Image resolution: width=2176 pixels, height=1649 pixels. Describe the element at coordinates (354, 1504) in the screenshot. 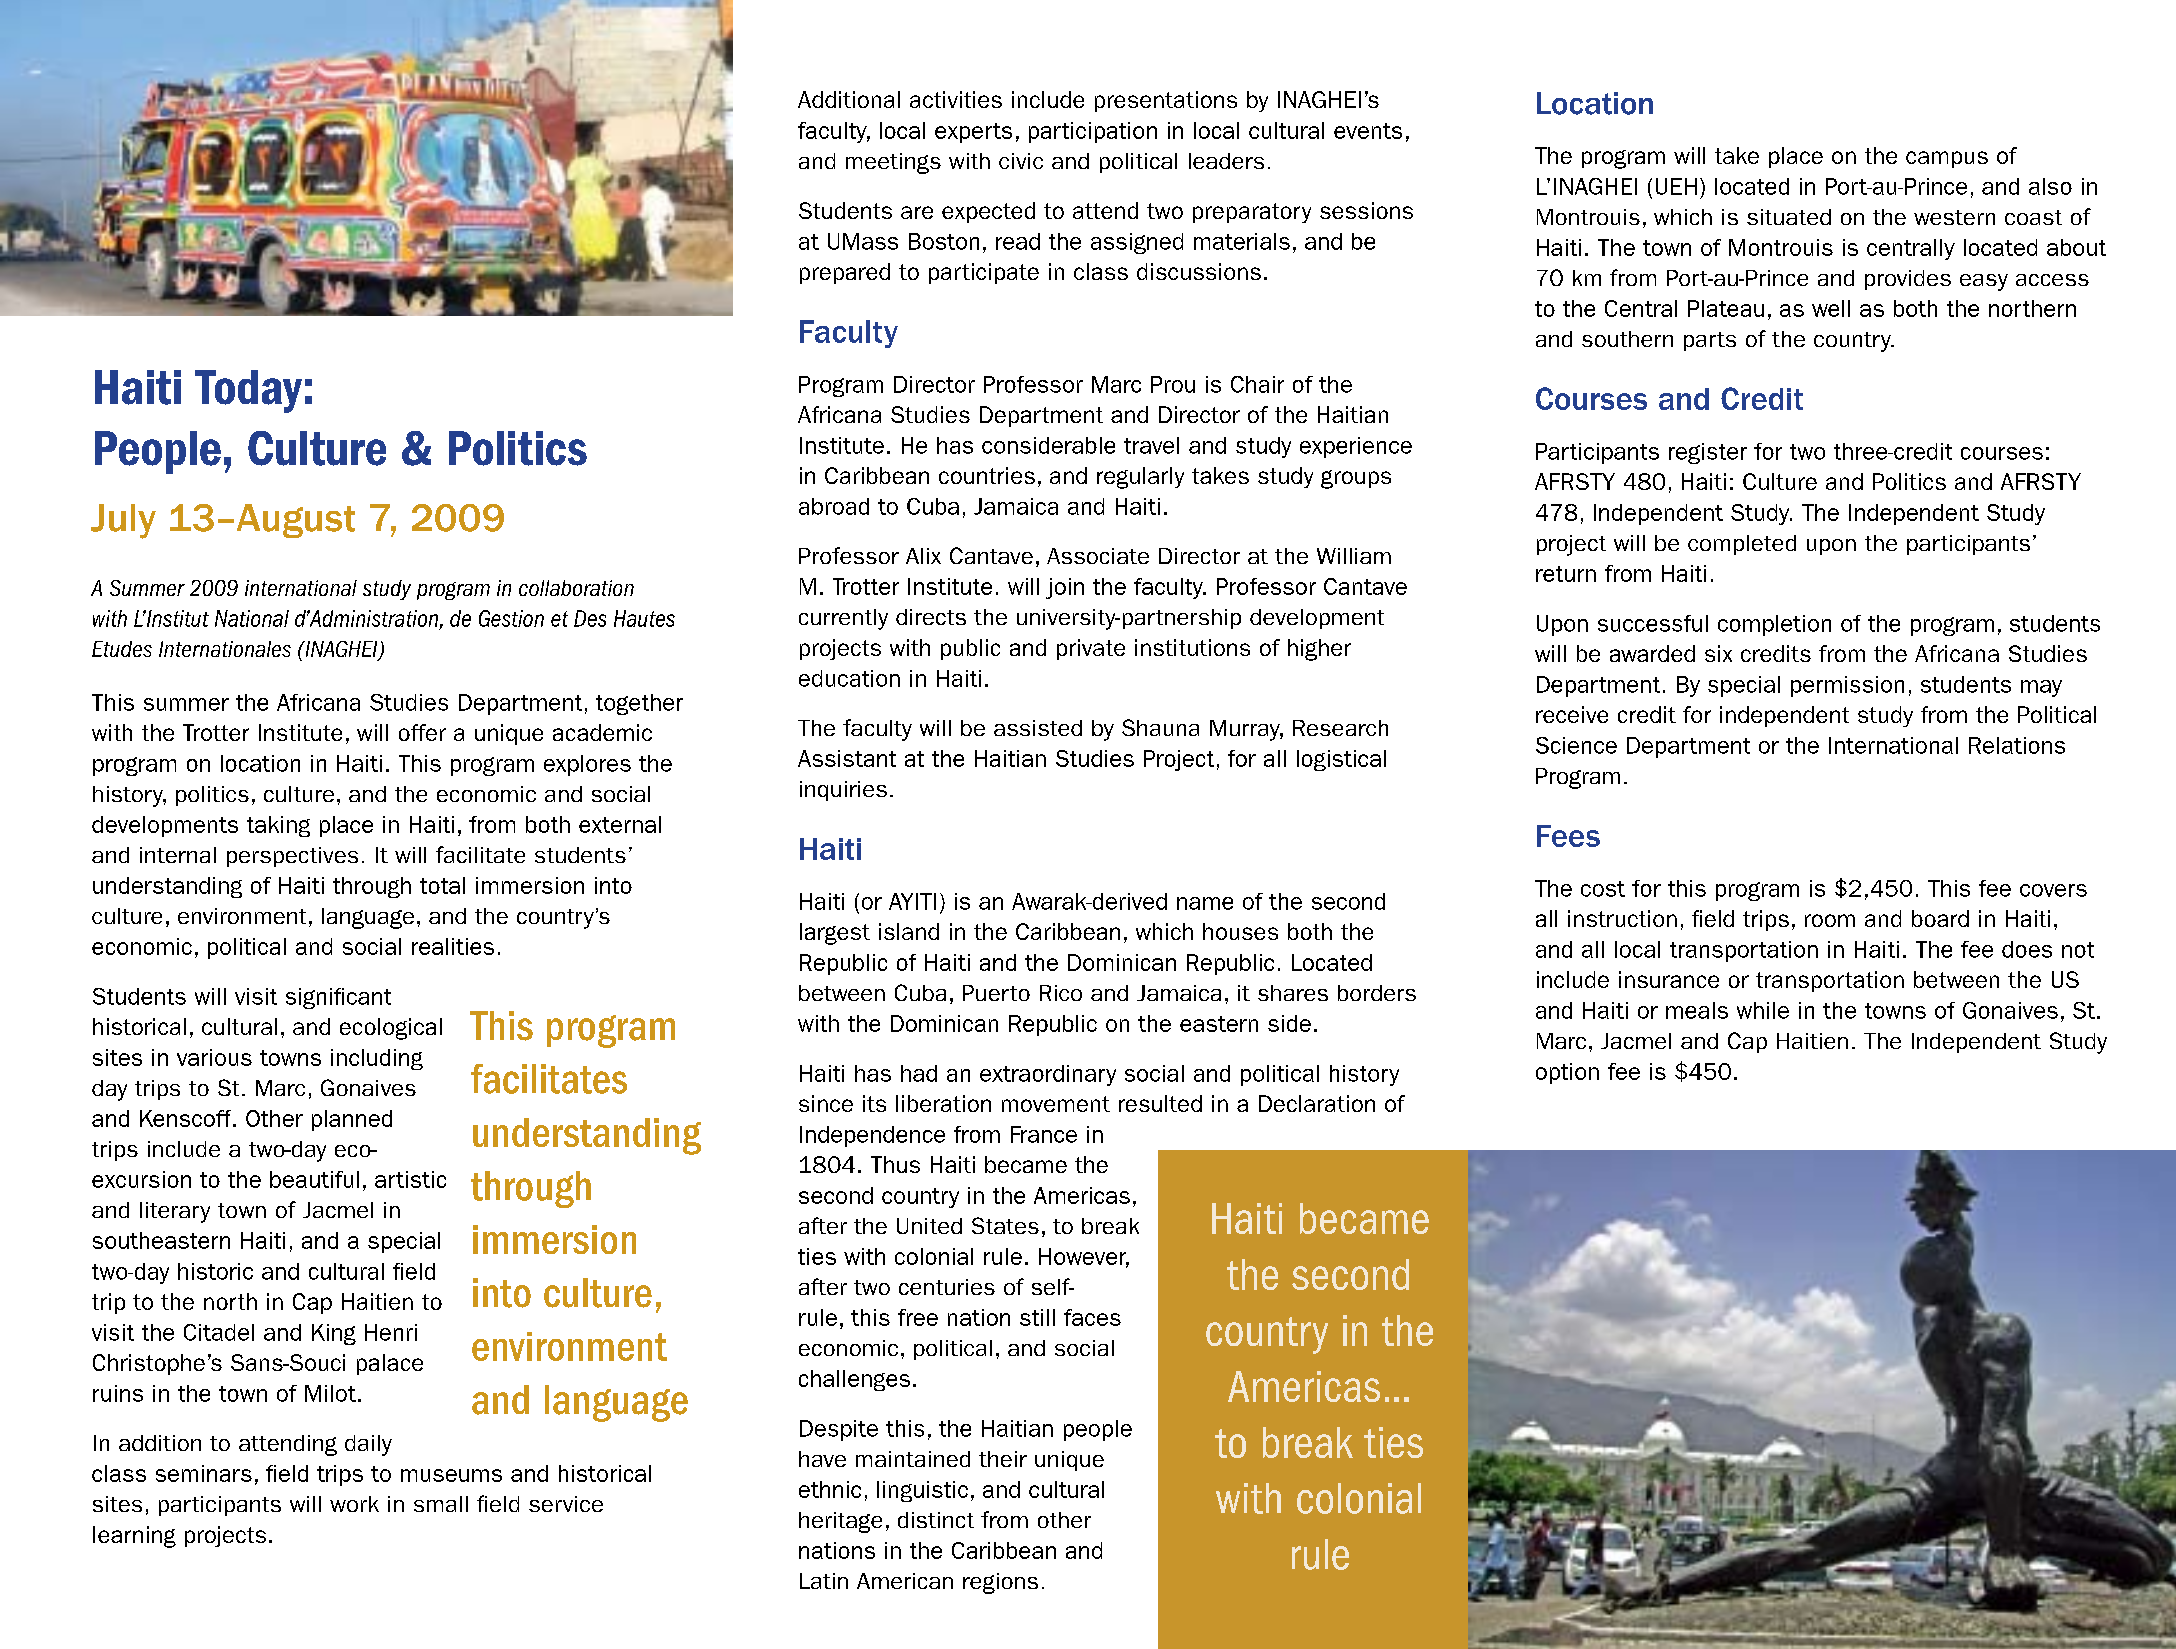

I see `work` at that location.
